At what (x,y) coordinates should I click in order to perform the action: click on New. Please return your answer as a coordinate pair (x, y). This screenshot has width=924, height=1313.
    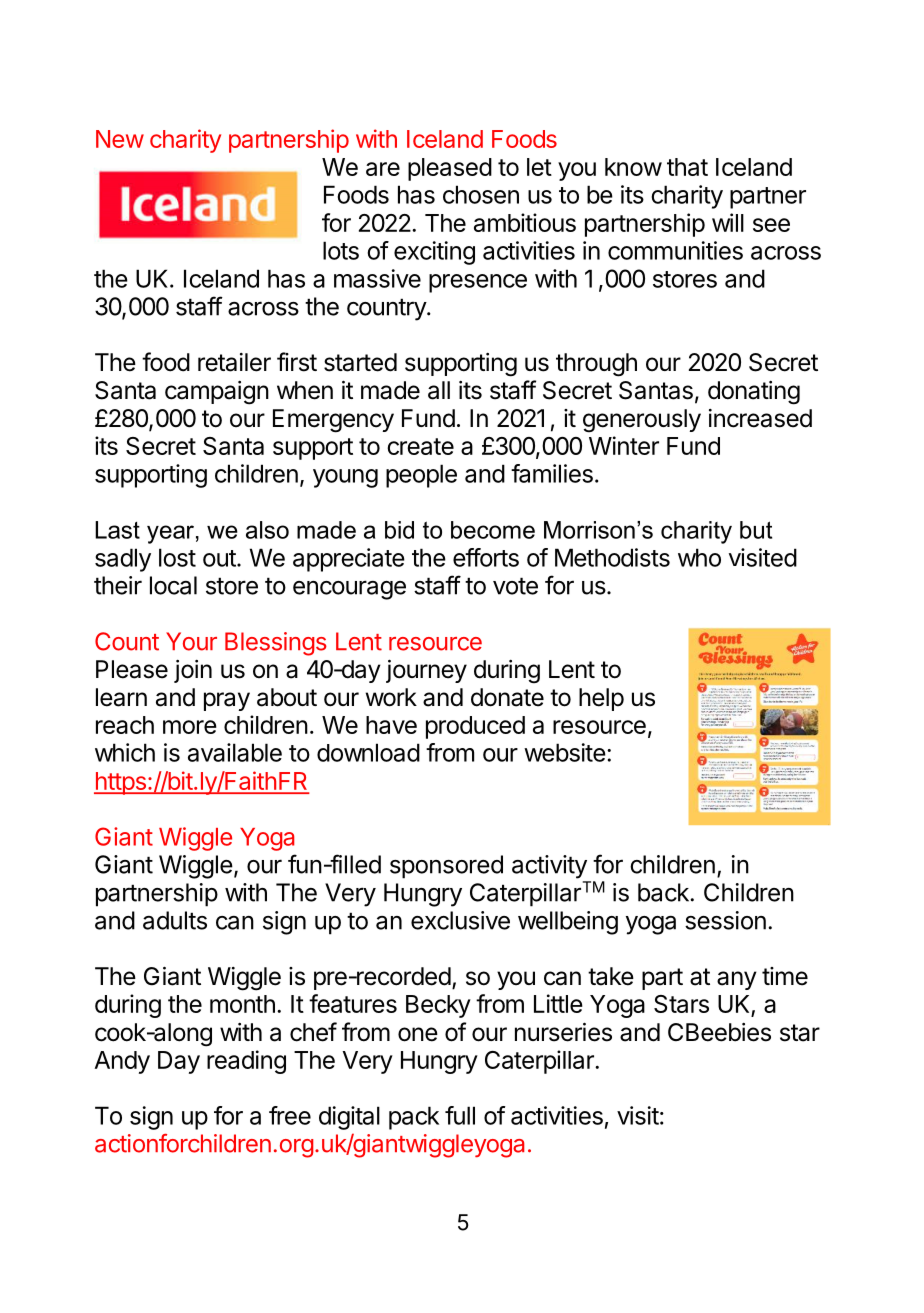
    Looking at the image, I should click on (120, 139).
